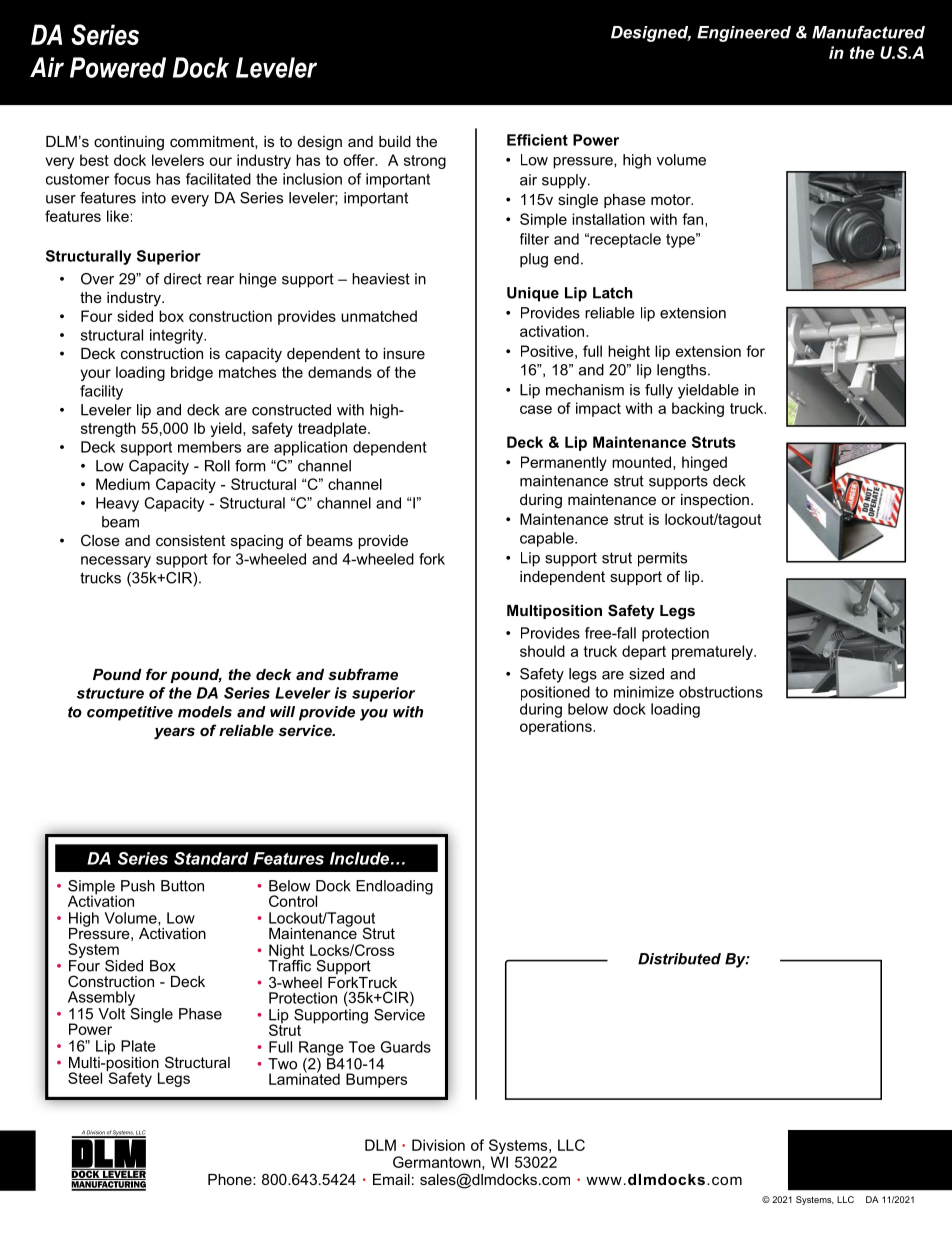 The image size is (952, 1233). I want to click on Steel, so click(85, 1078).
